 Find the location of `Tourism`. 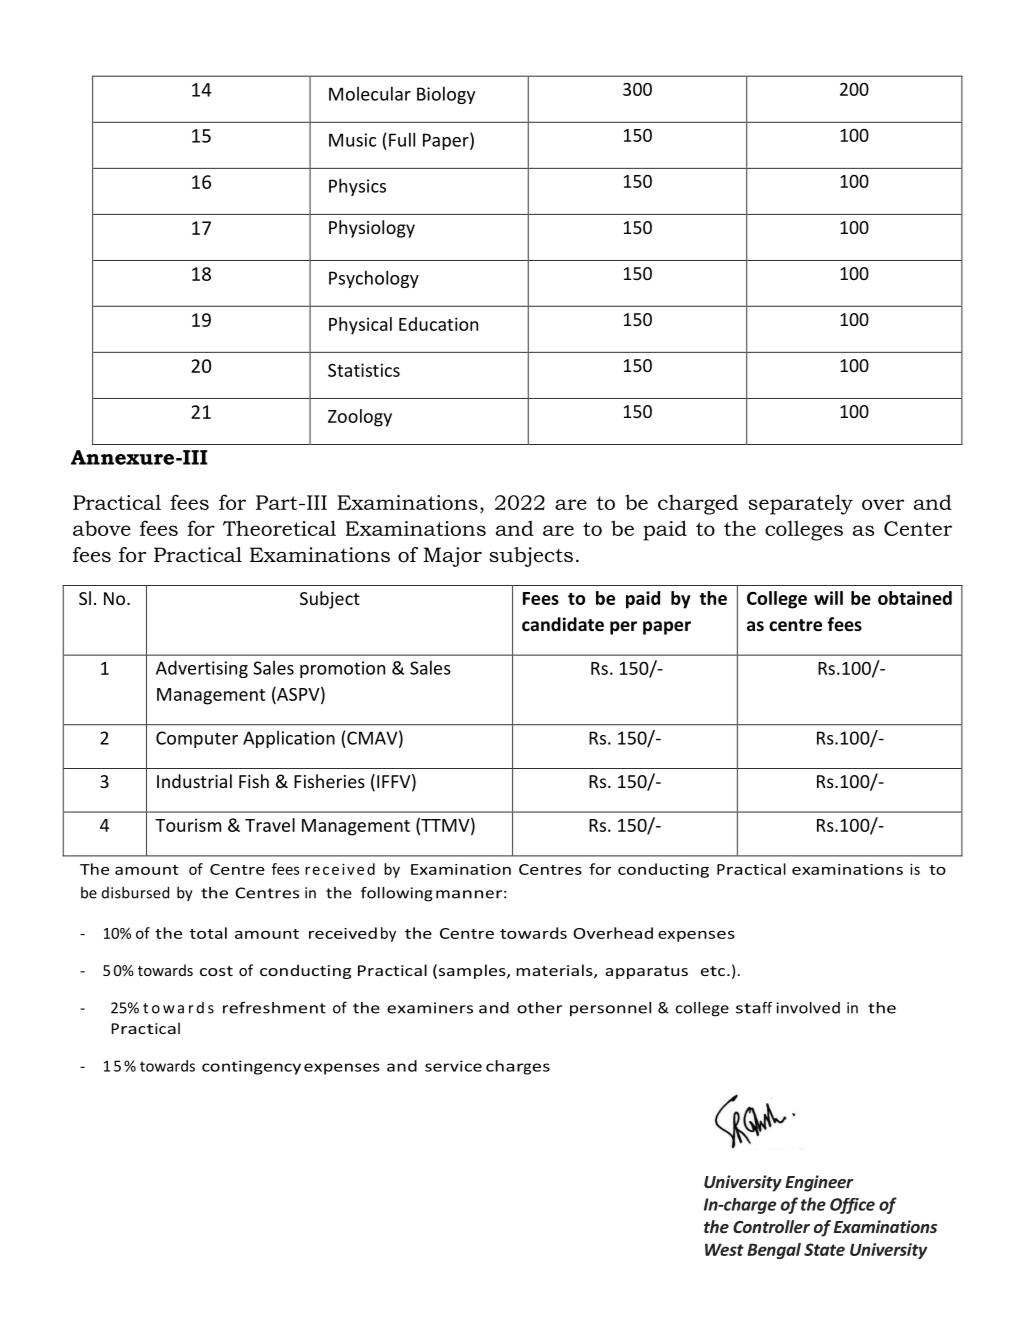

Tourism is located at coordinates (188, 825).
